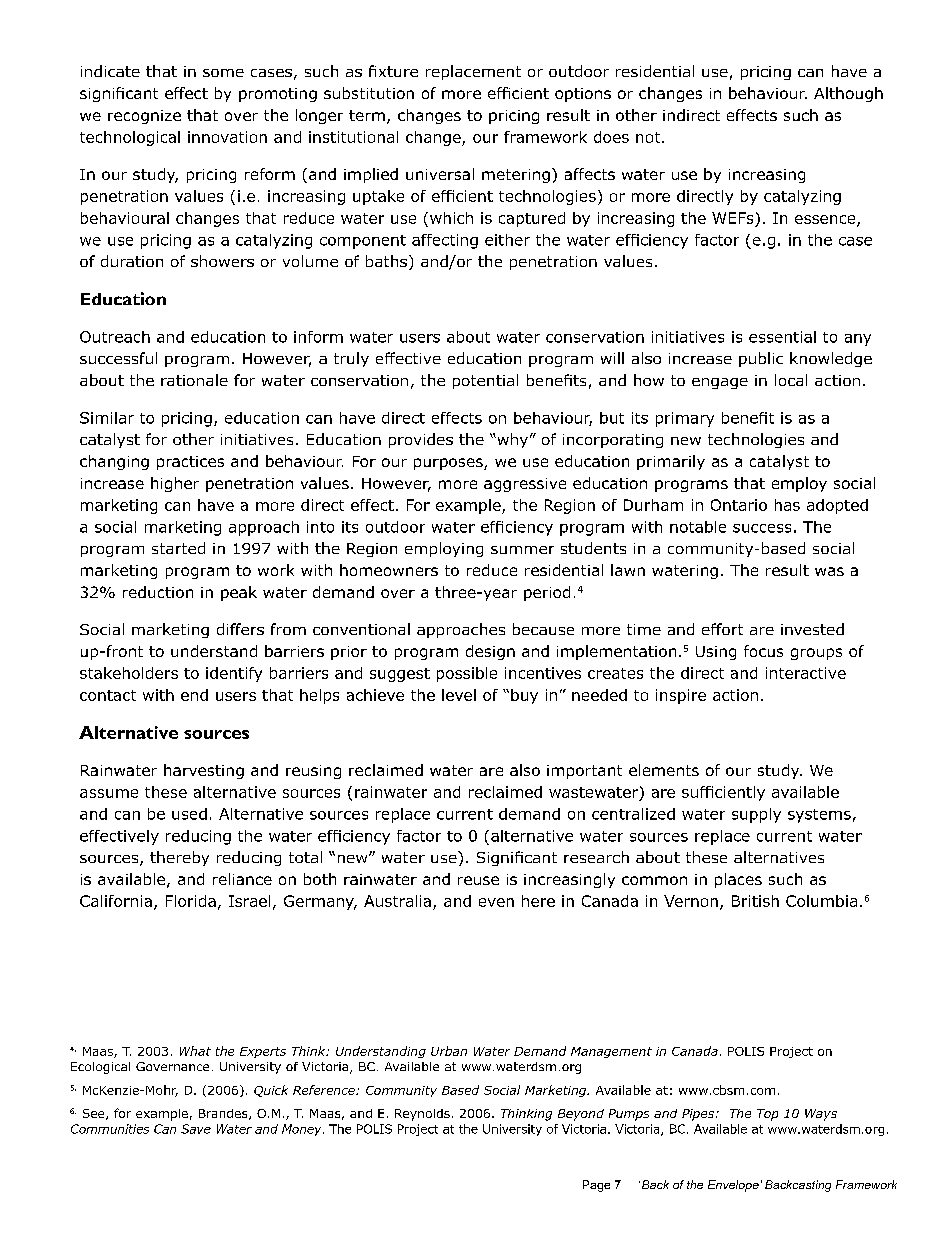  What do you see at coordinates (449, 464) in the document?
I see `purposes` at bounding box center [449, 464].
